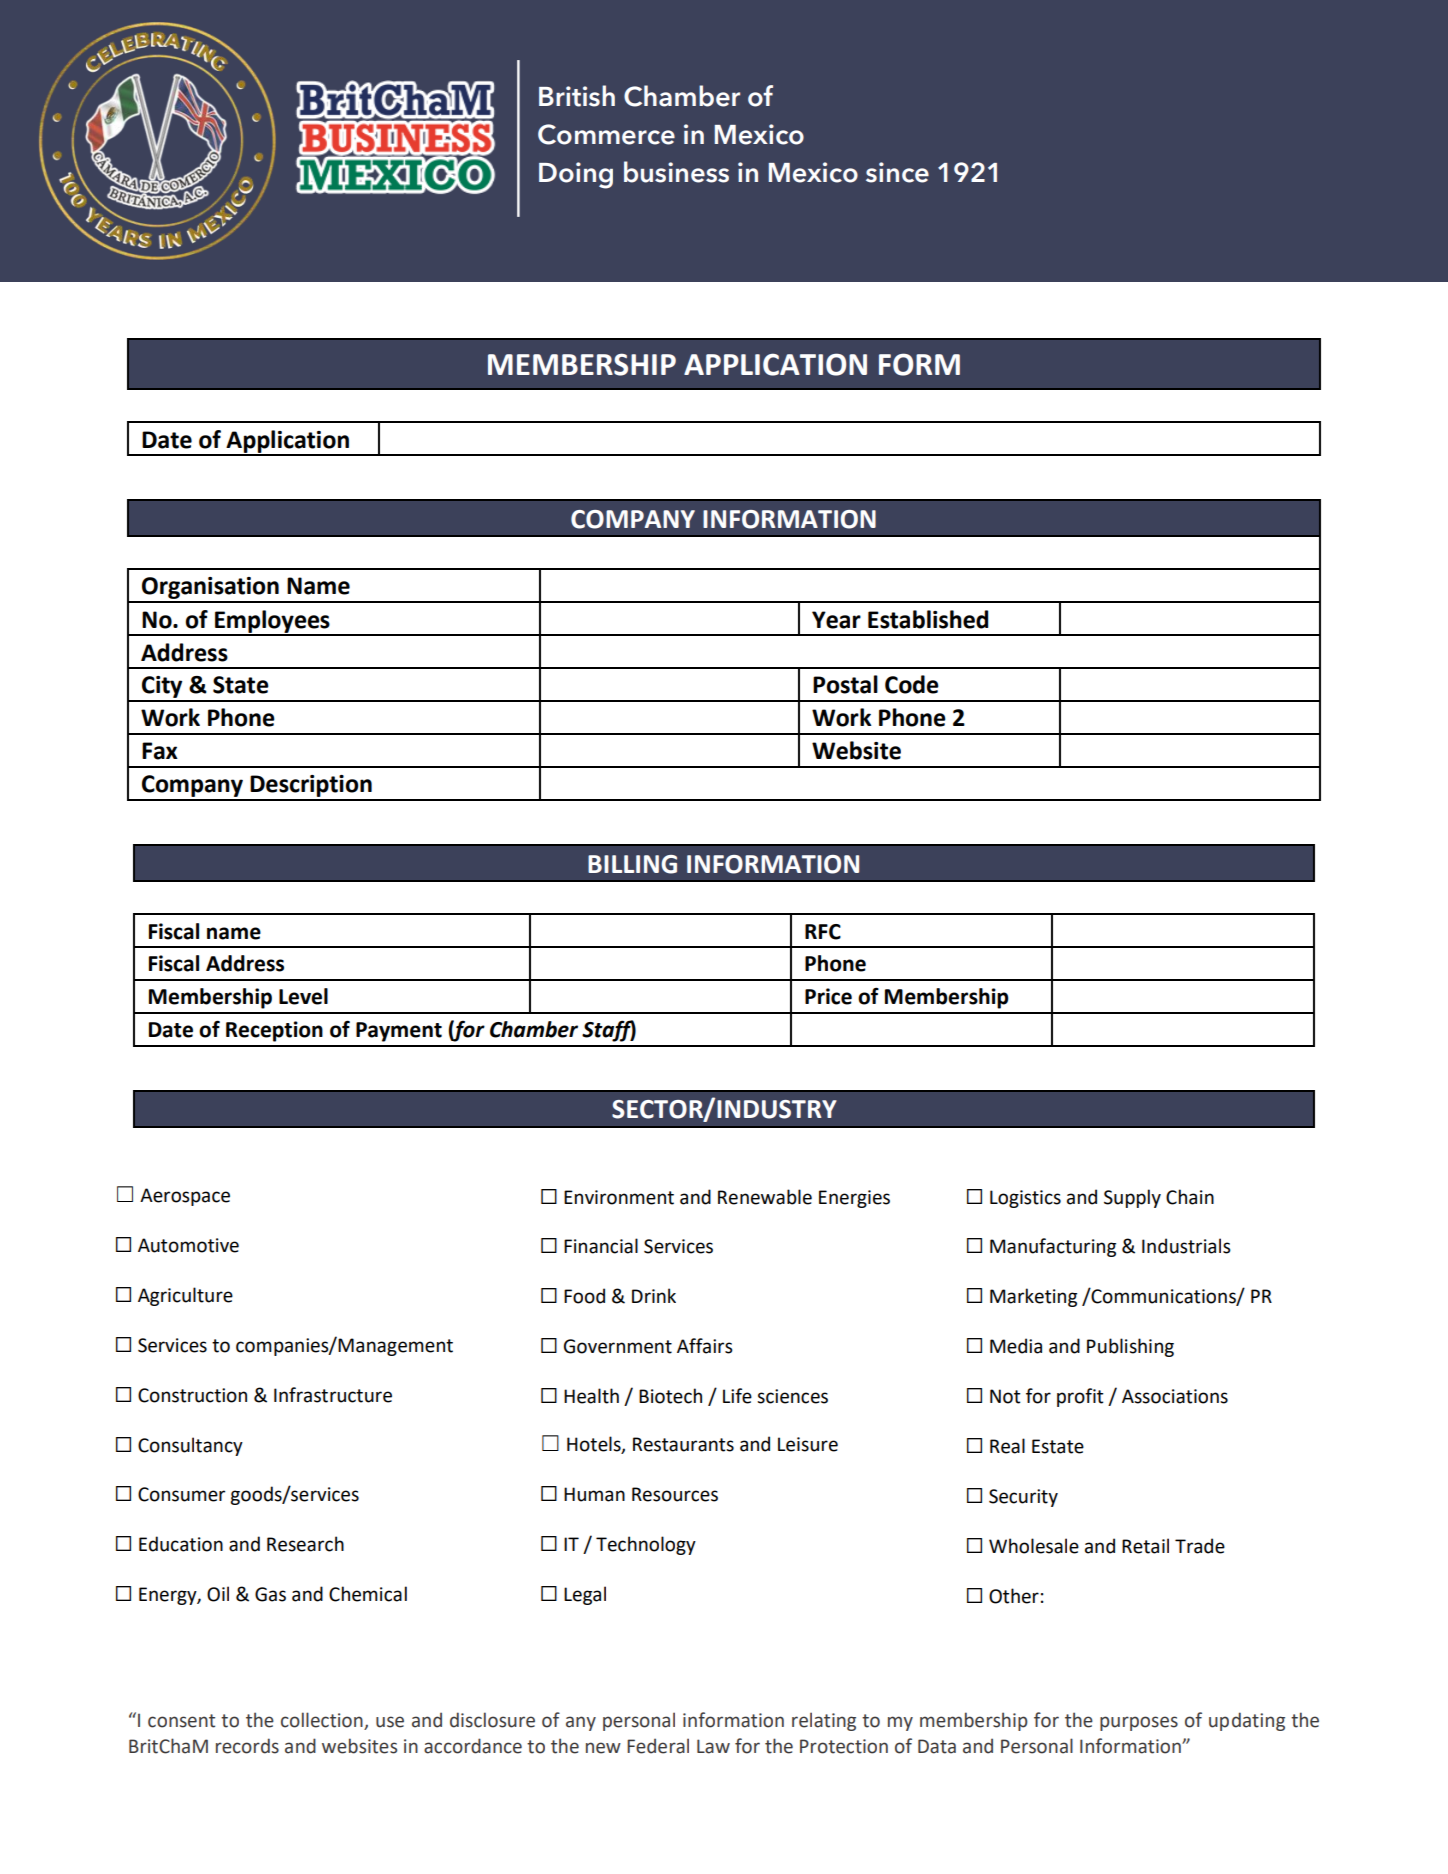  Describe the element at coordinates (272, 622) in the screenshot. I see `Employees` at that location.
